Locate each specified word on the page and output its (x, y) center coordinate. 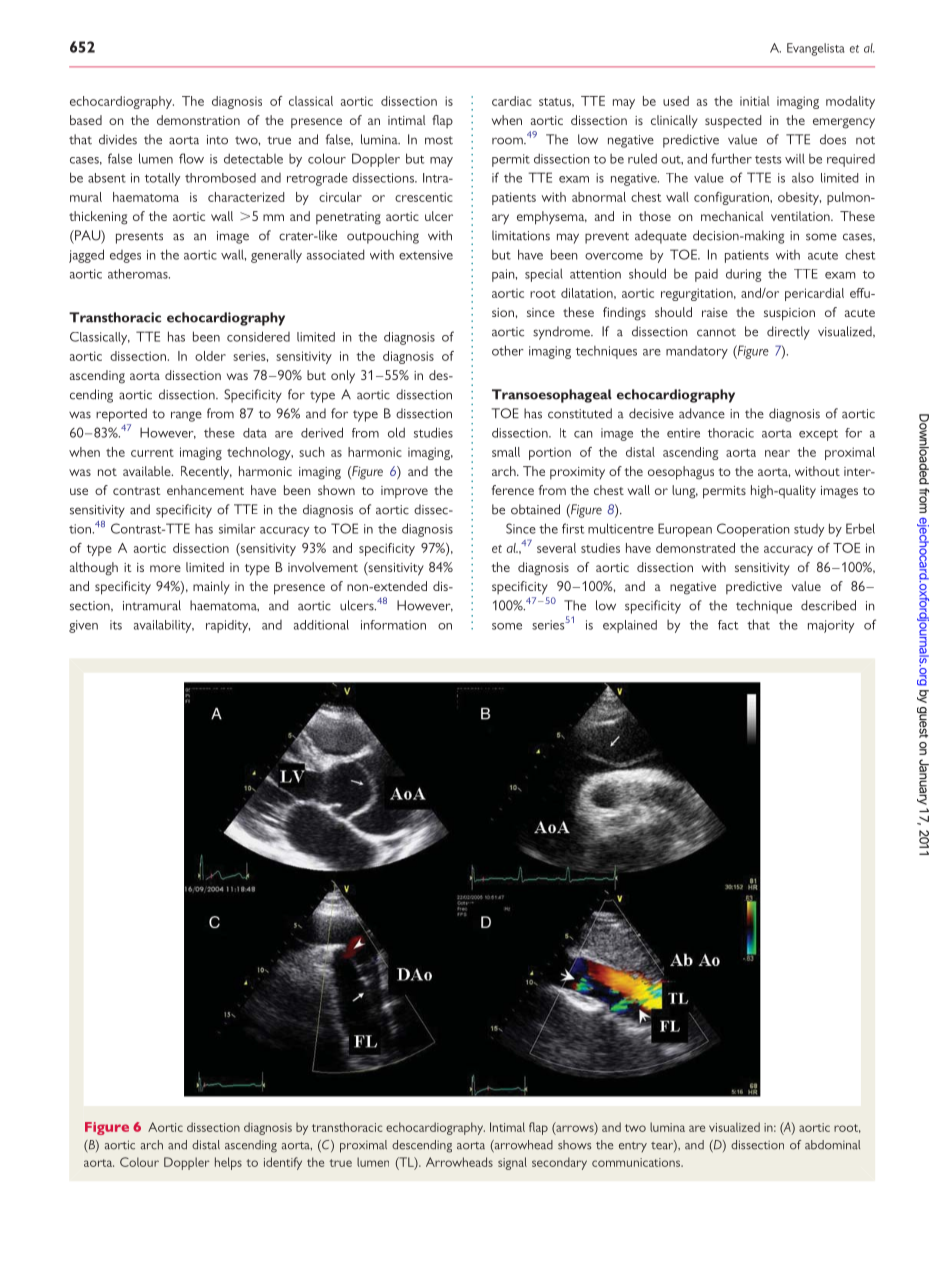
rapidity (228, 626)
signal (512, 1163)
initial (754, 101)
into (217, 140)
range (186, 416)
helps (228, 1163)
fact (728, 625)
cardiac (512, 101)
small (506, 452)
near (777, 453)
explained (630, 626)
